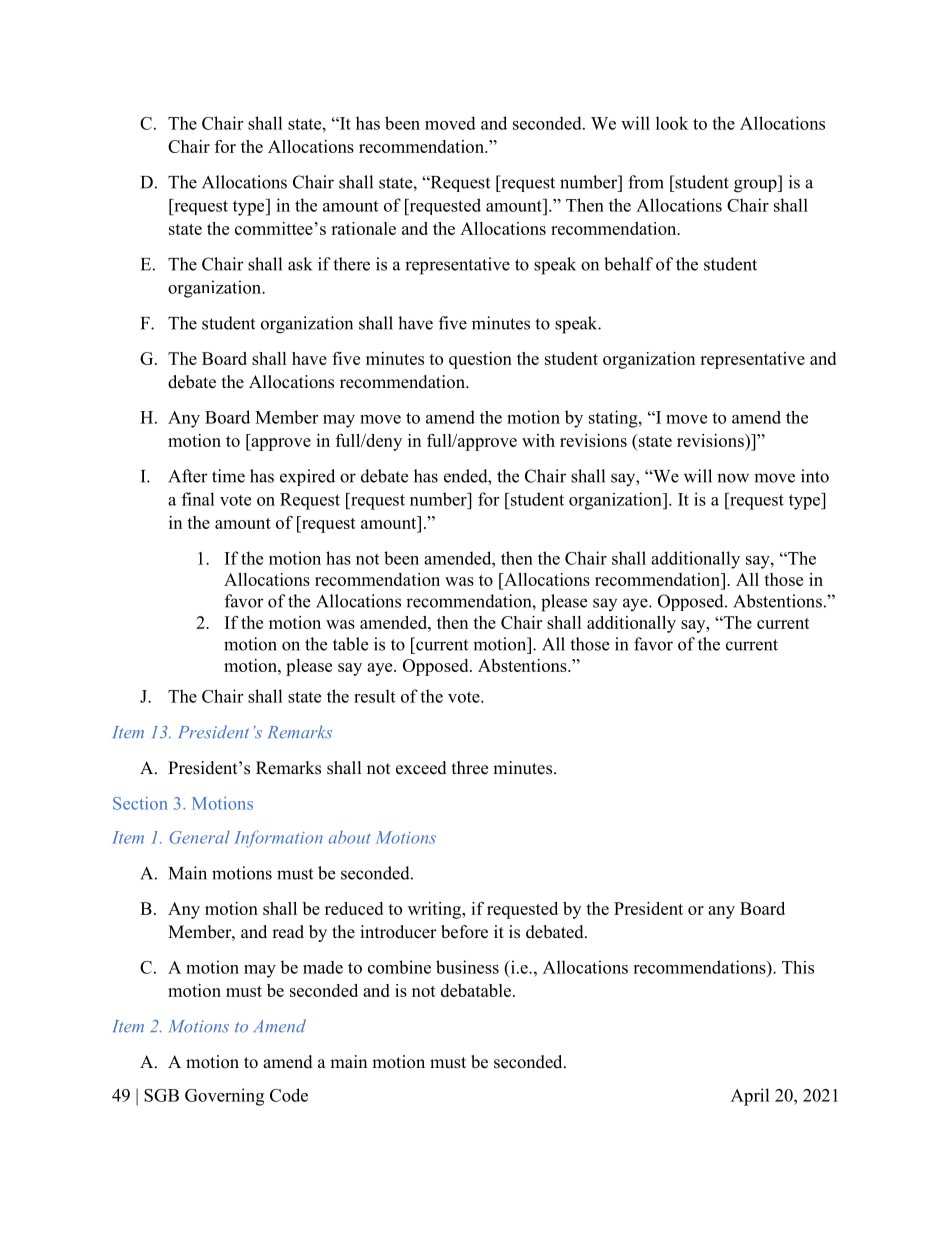 This image has width=952, height=1233. What do you see at coordinates (300, 264) in the image?
I see `ask` at bounding box center [300, 264].
